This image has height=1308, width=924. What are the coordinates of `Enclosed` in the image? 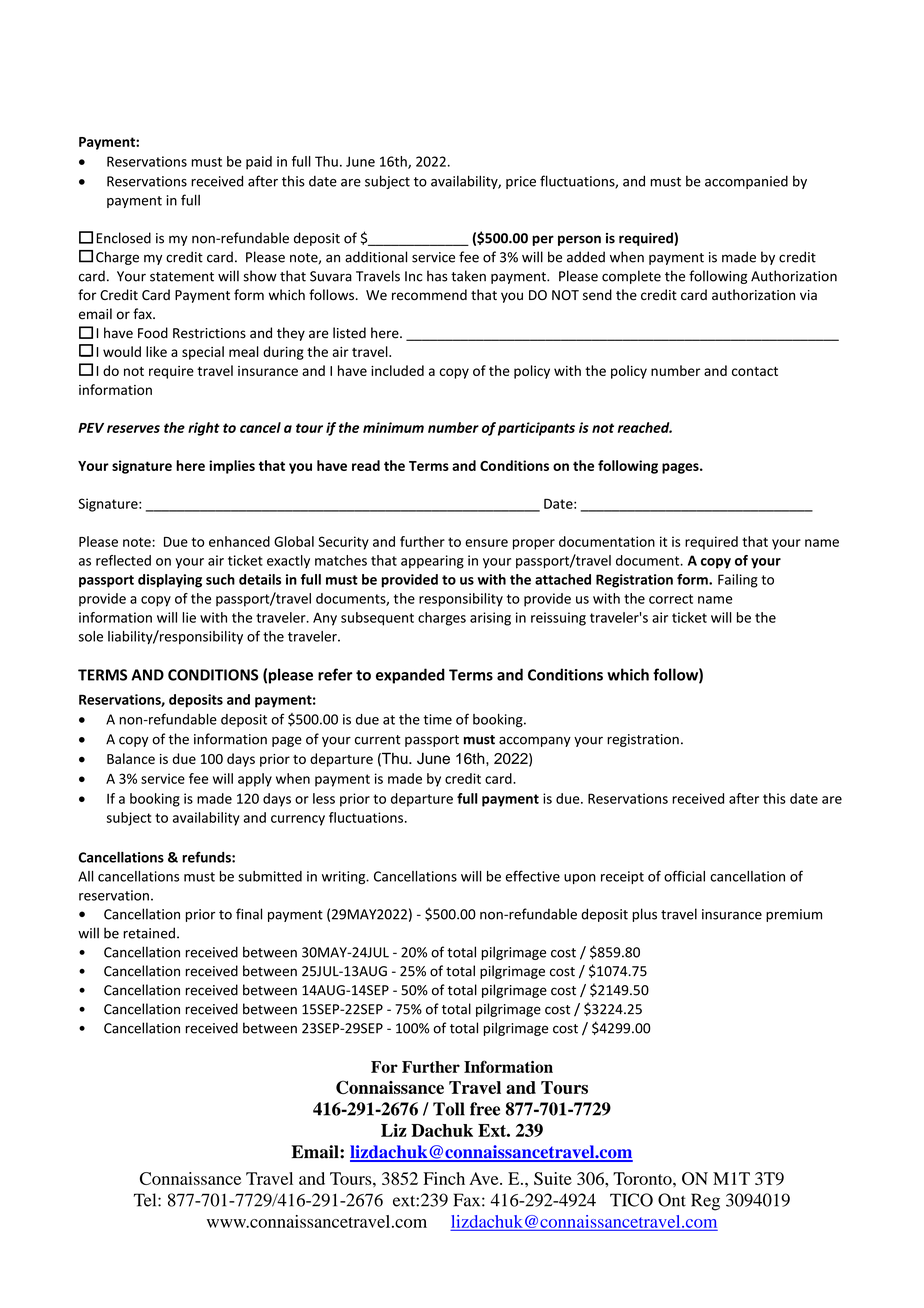 It's located at (123, 238).
